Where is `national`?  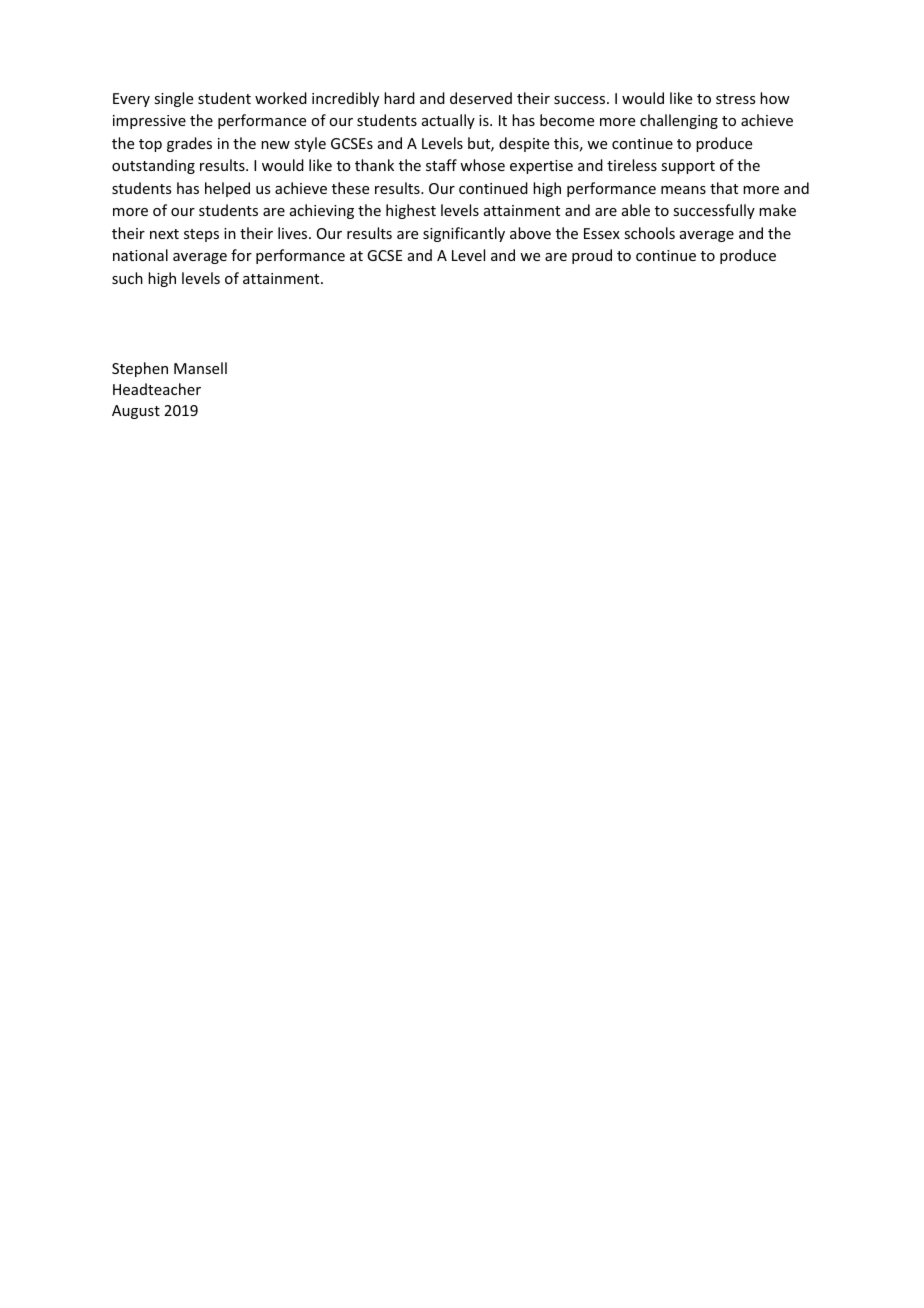
national is located at coordinates (140, 255).
